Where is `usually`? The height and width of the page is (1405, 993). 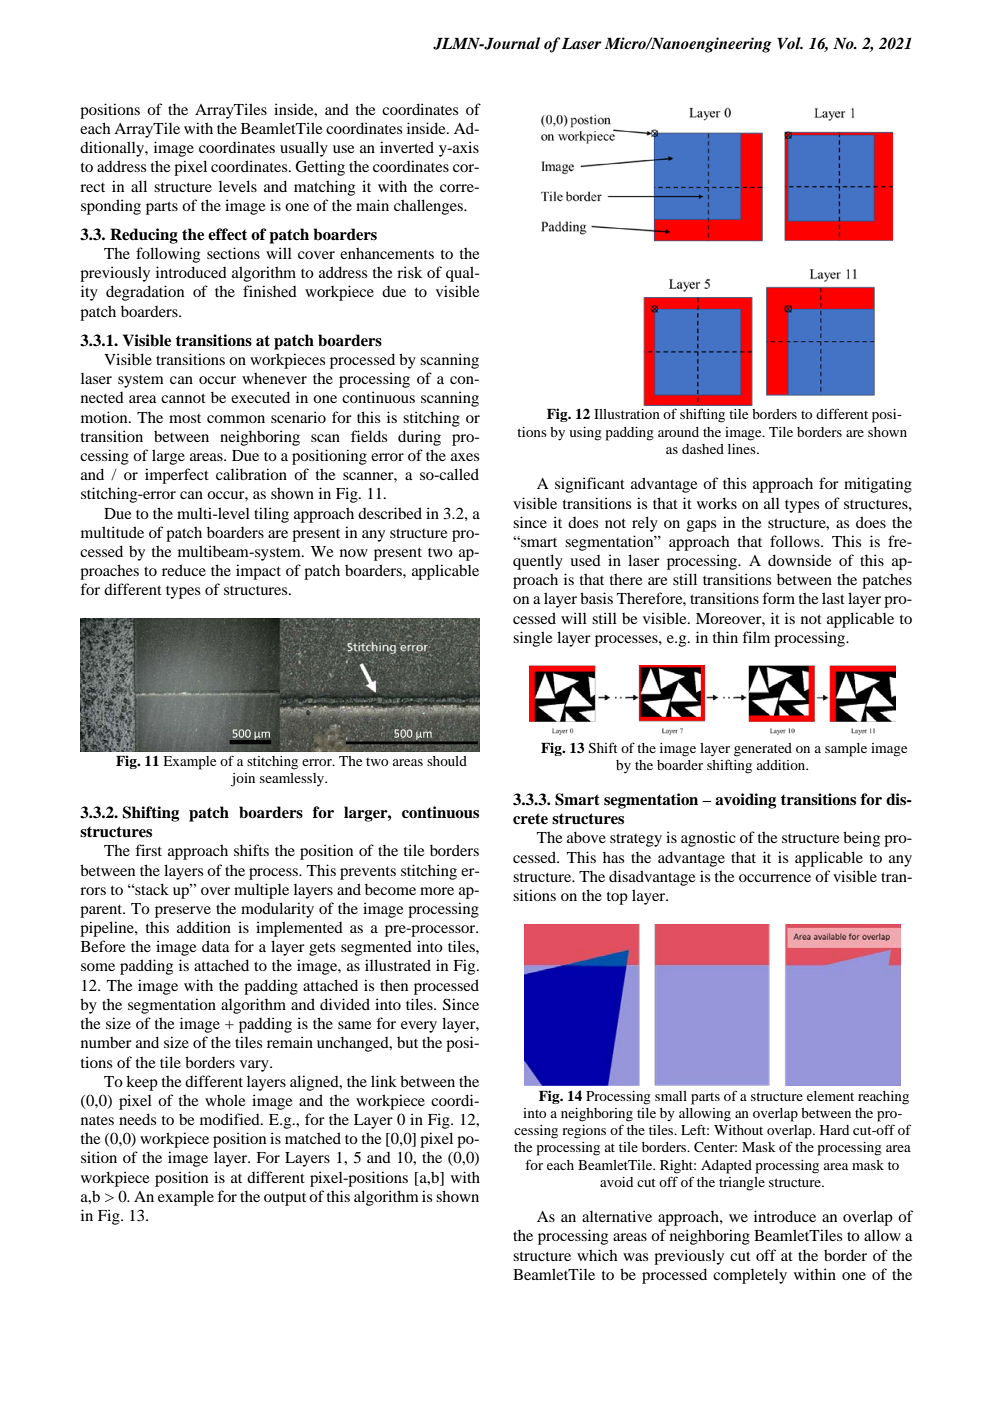
usually is located at coordinates (304, 149).
